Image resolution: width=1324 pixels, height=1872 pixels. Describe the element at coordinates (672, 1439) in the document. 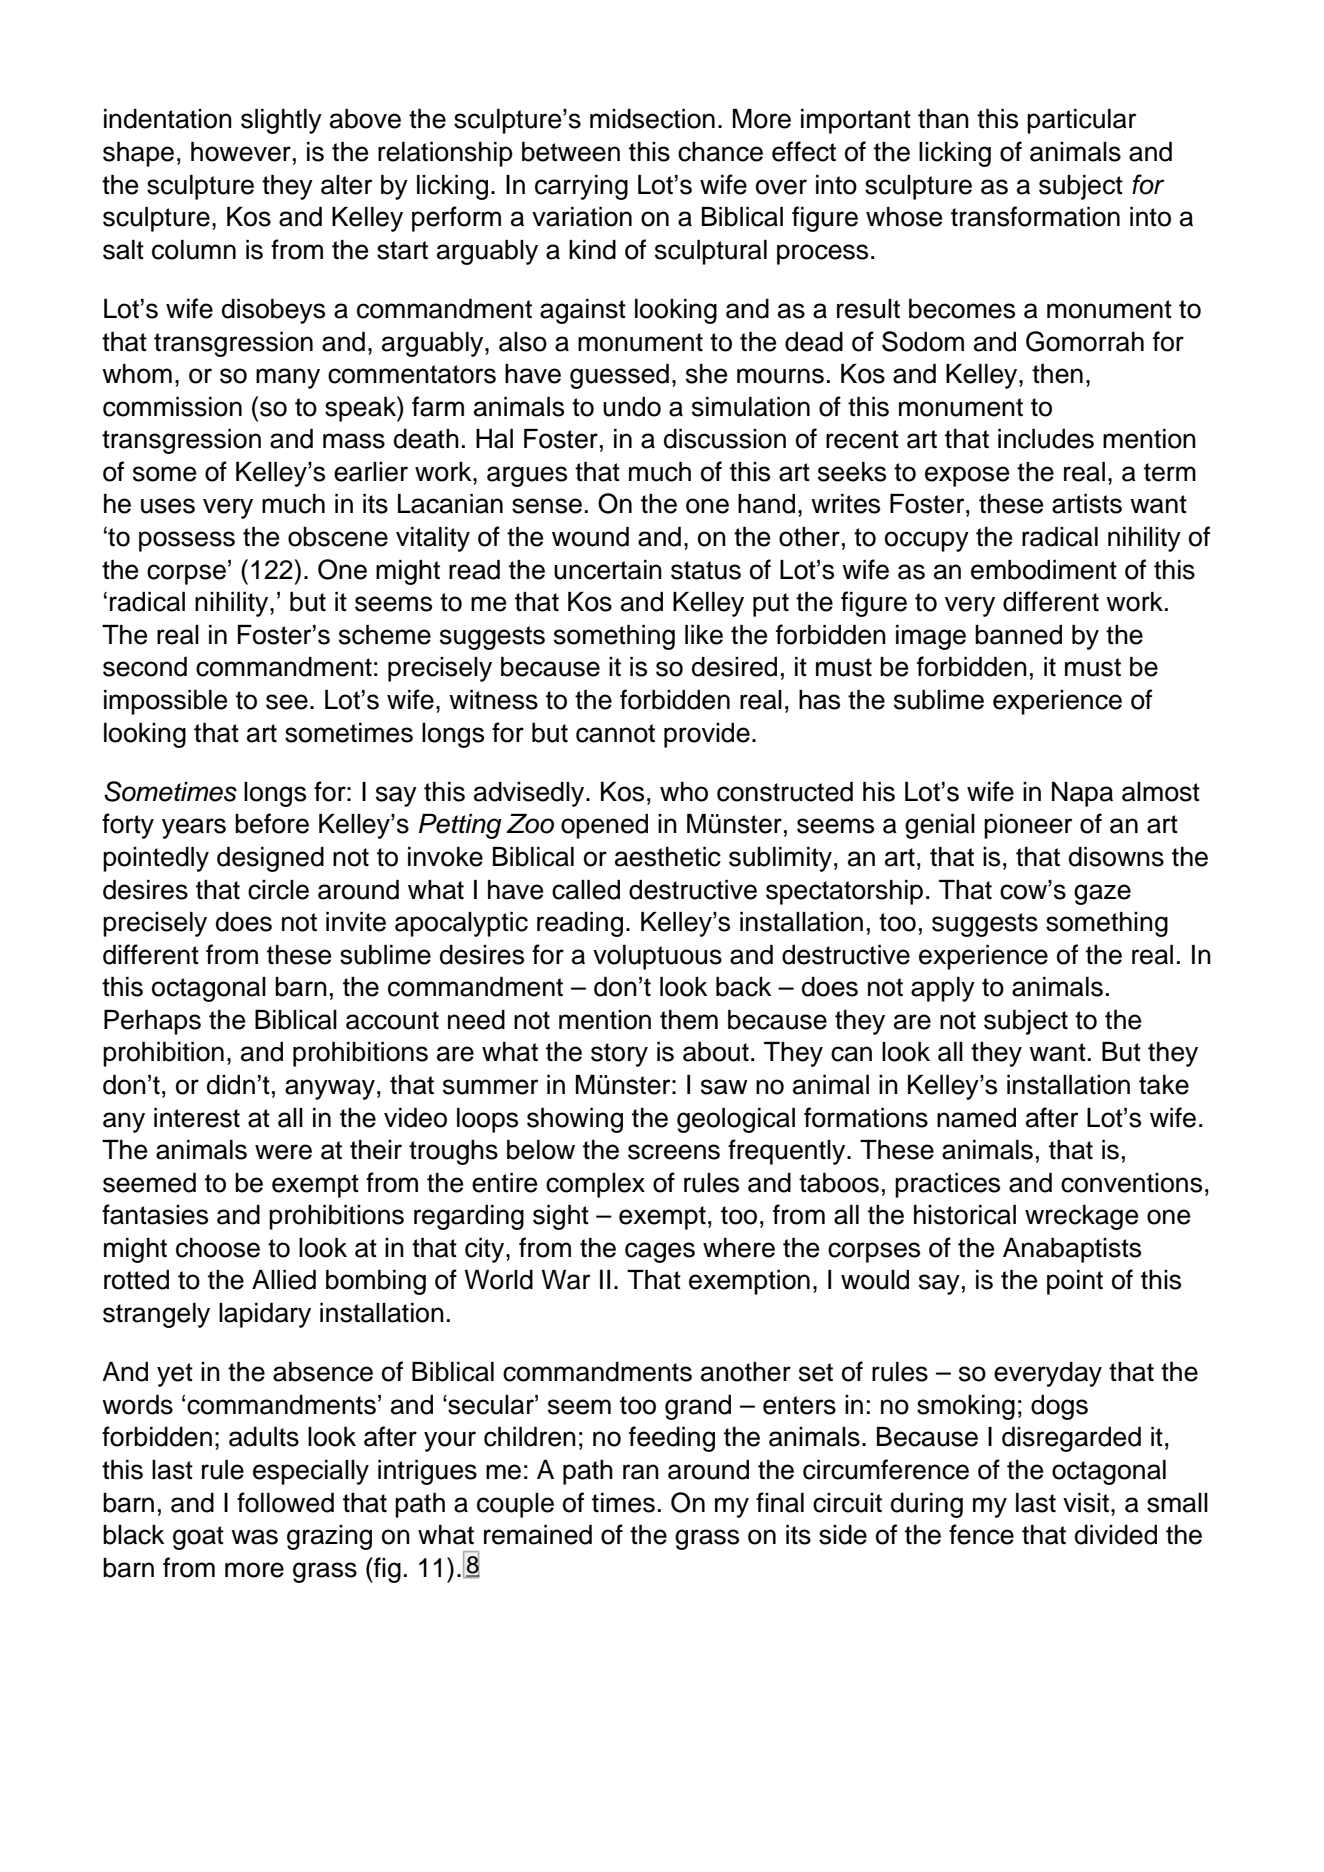

I see `feeding` at that location.
